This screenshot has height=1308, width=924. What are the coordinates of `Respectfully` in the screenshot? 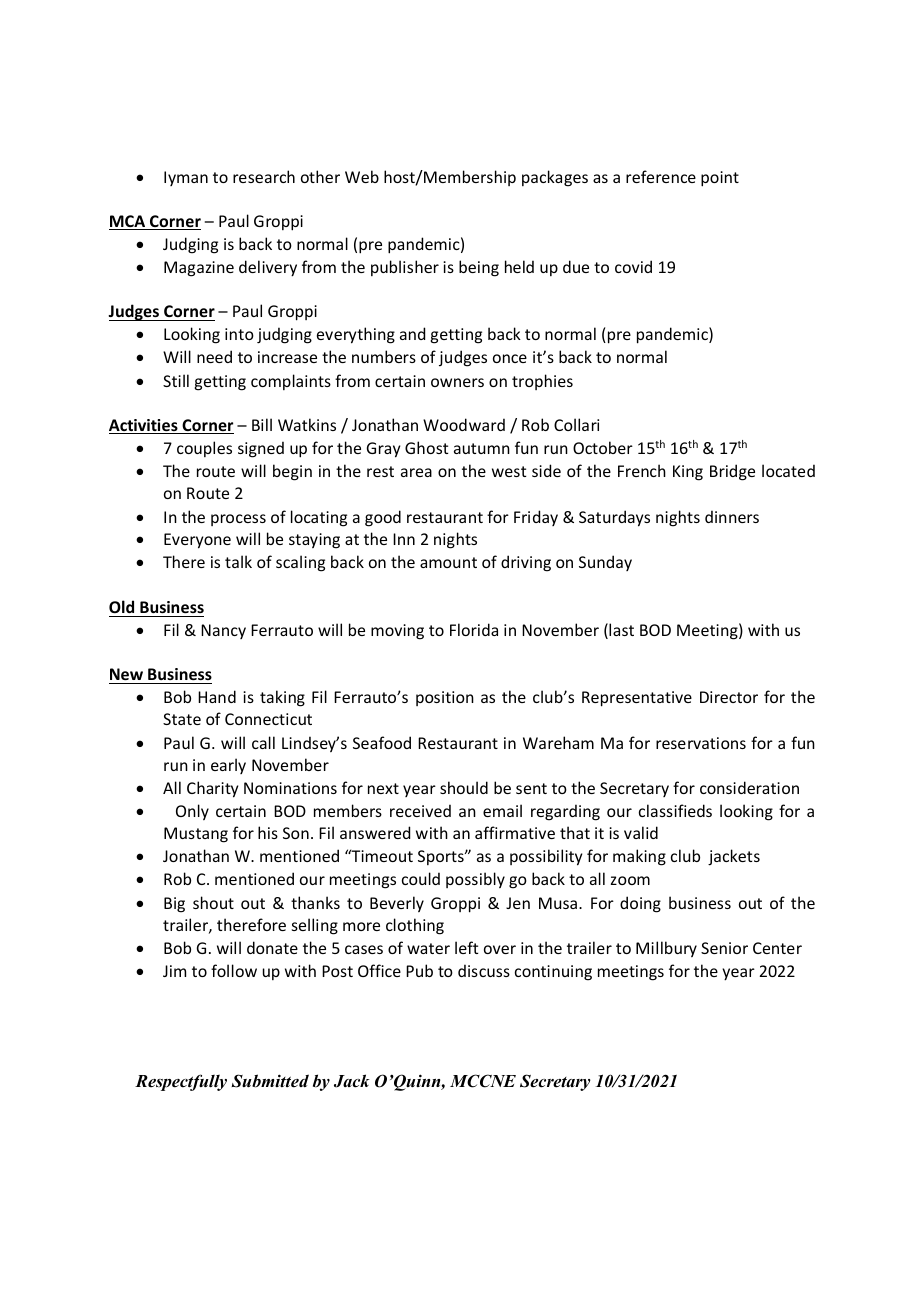 It's located at (181, 1082).
